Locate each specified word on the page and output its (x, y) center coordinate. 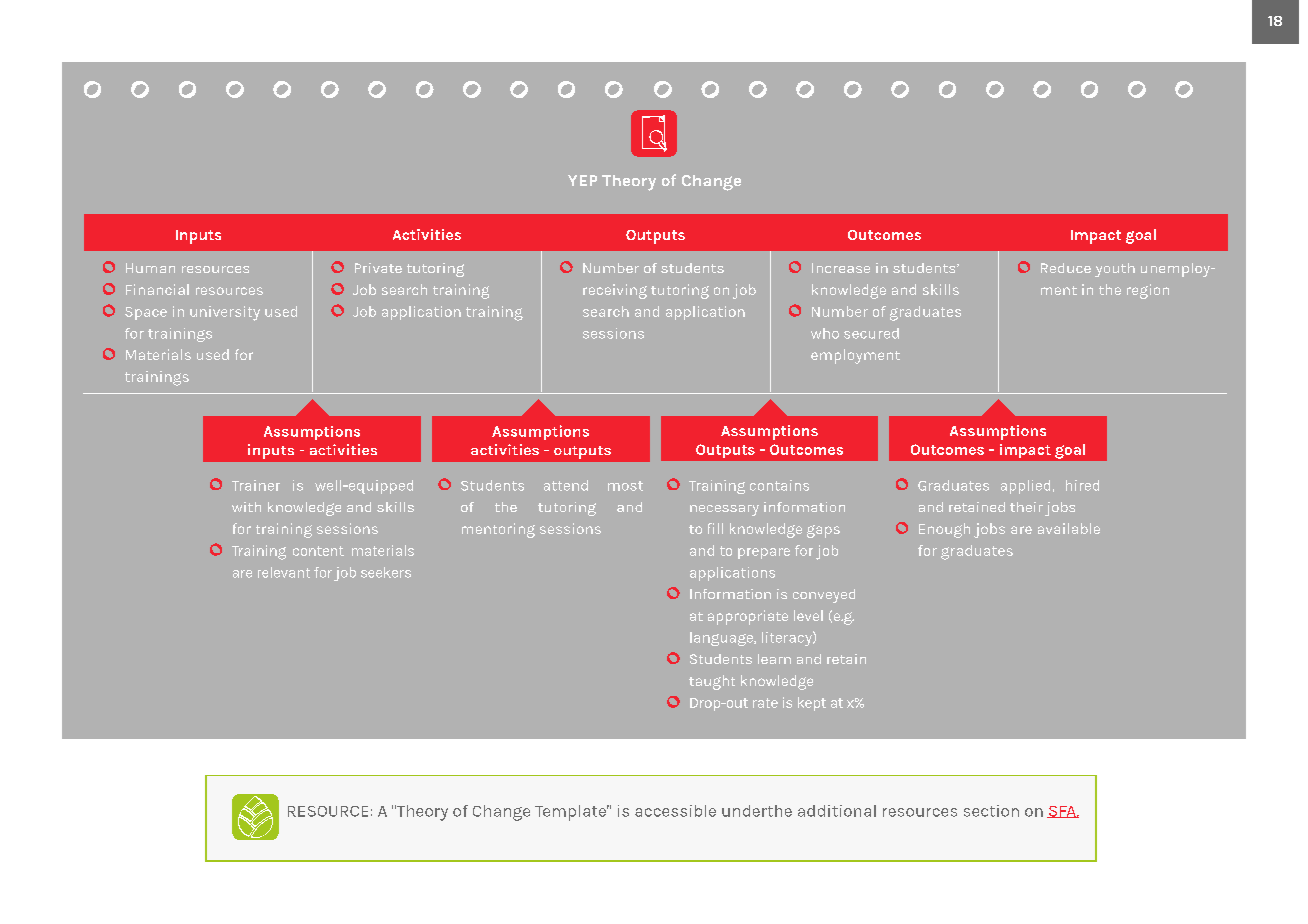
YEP (582, 180)
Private (378, 268)
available (1069, 528)
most (625, 486)
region (1148, 291)
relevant (284, 572)
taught (712, 682)
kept (812, 704)
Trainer (256, 485)
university (225, 313)
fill (715, 528)
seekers (386, 572)
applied (1025, 487)
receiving (615, 291)
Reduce (1066, 268)
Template (572, 813)
